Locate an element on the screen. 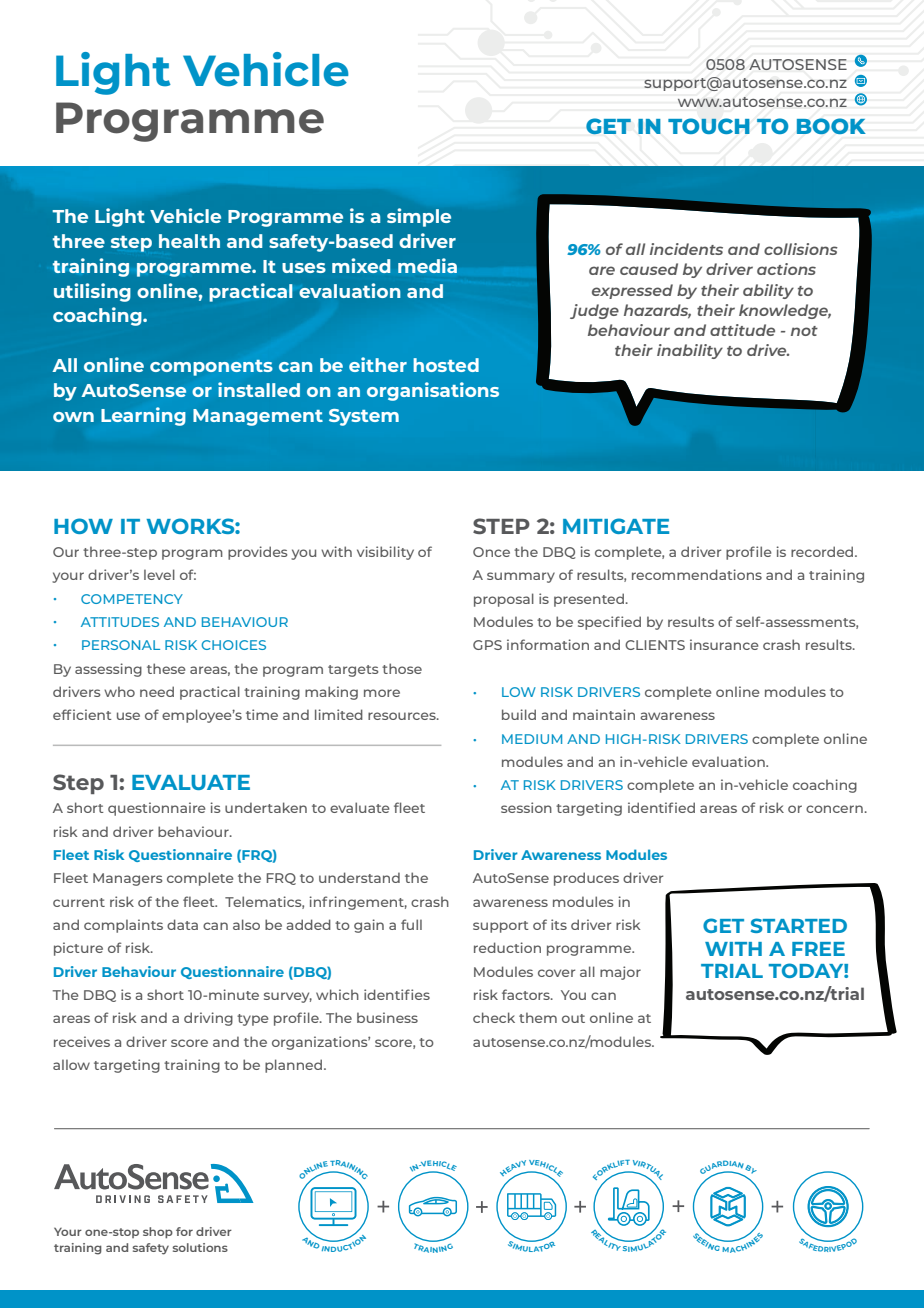  health is located at coordinates (189, 241).
